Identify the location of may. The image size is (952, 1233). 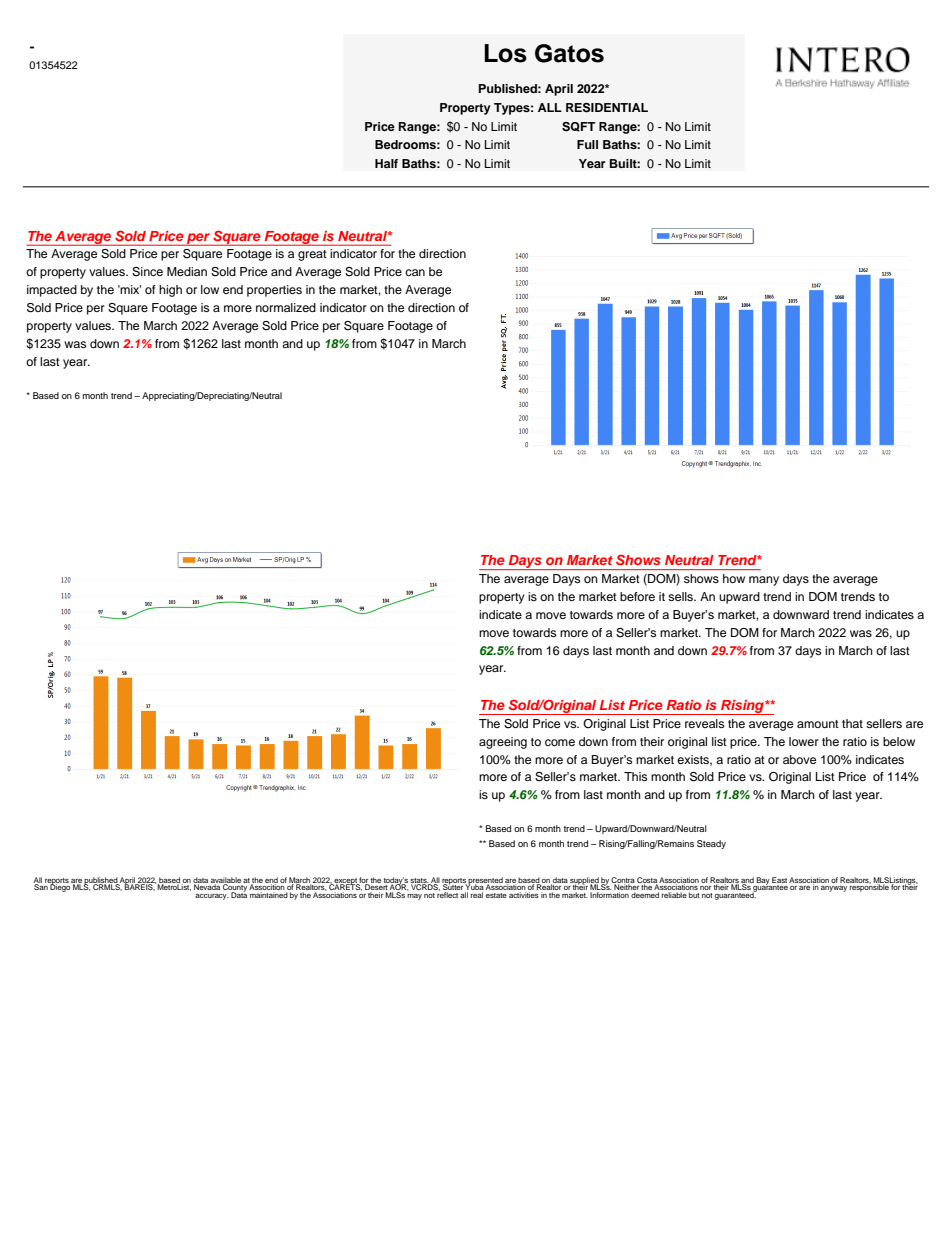
(414, 897).
